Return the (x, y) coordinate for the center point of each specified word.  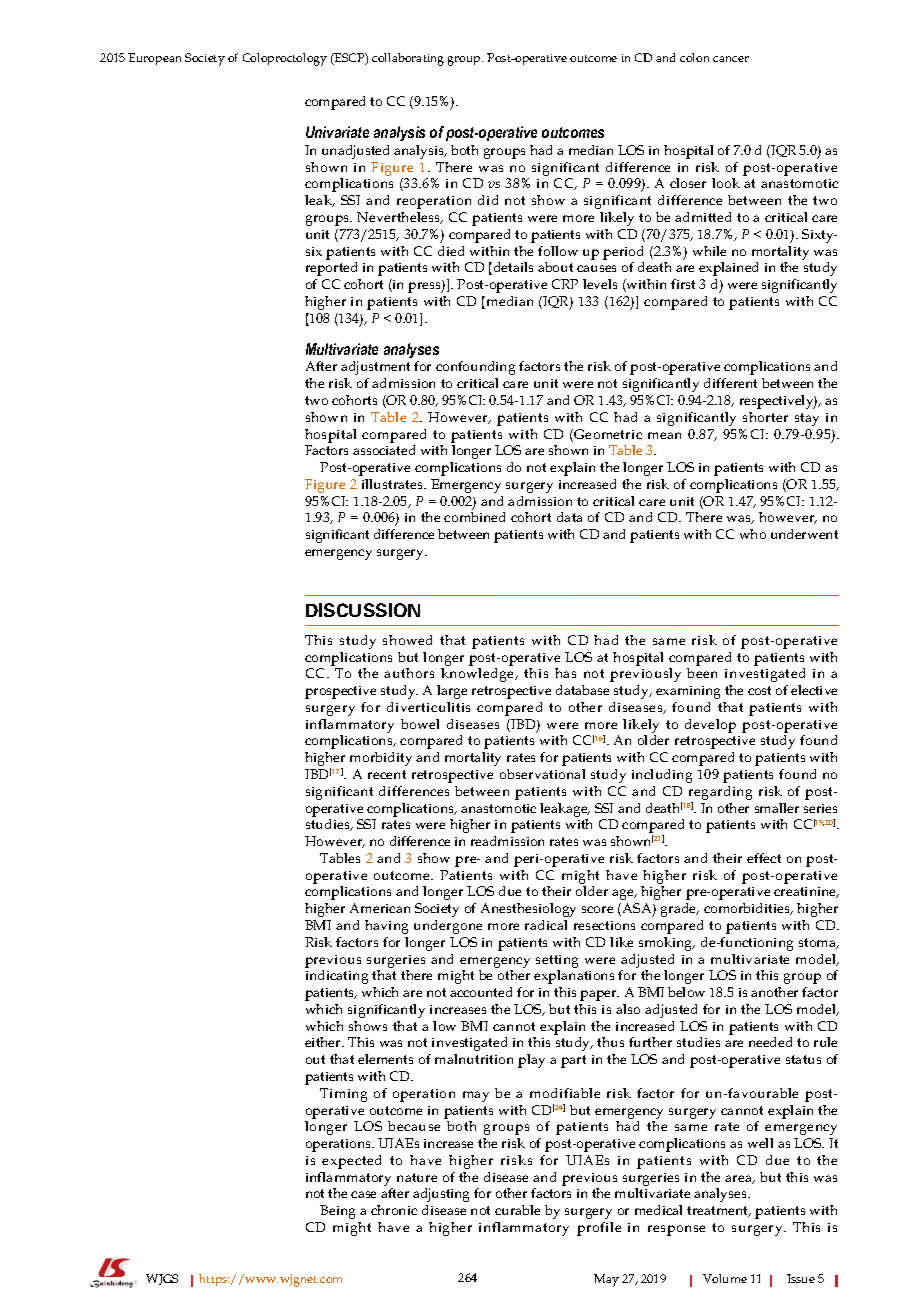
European (154, 59)
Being (337, 1212)
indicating (337, 977)
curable (517, 1210)
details (513, 267)
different (730, 383)
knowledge (479, 675)
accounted (481, 992)
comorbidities (748, 909)
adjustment (375, 368)
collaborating (408, 59)
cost (759, 690)
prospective (340, 692)
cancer (731, 59)
